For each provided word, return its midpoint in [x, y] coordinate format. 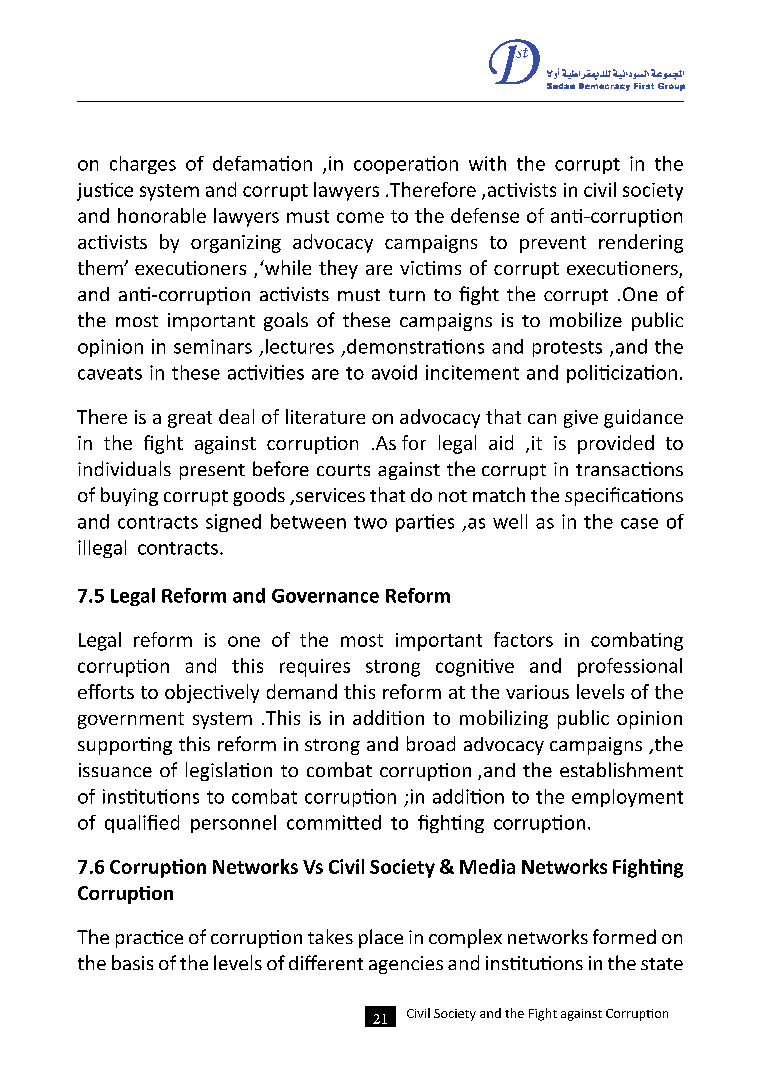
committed [334, 822]
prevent [553, 244]
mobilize [586, 319]
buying [129, 496]
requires [315, 668]
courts [343, 470]
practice [149, 939]
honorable [162, 215]
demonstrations [415, 346]
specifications [624, 496]
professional [630, 667]
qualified [142, 824]
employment [627, 798]
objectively [212, 693]
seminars [213, 346]
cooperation [406, 165]
